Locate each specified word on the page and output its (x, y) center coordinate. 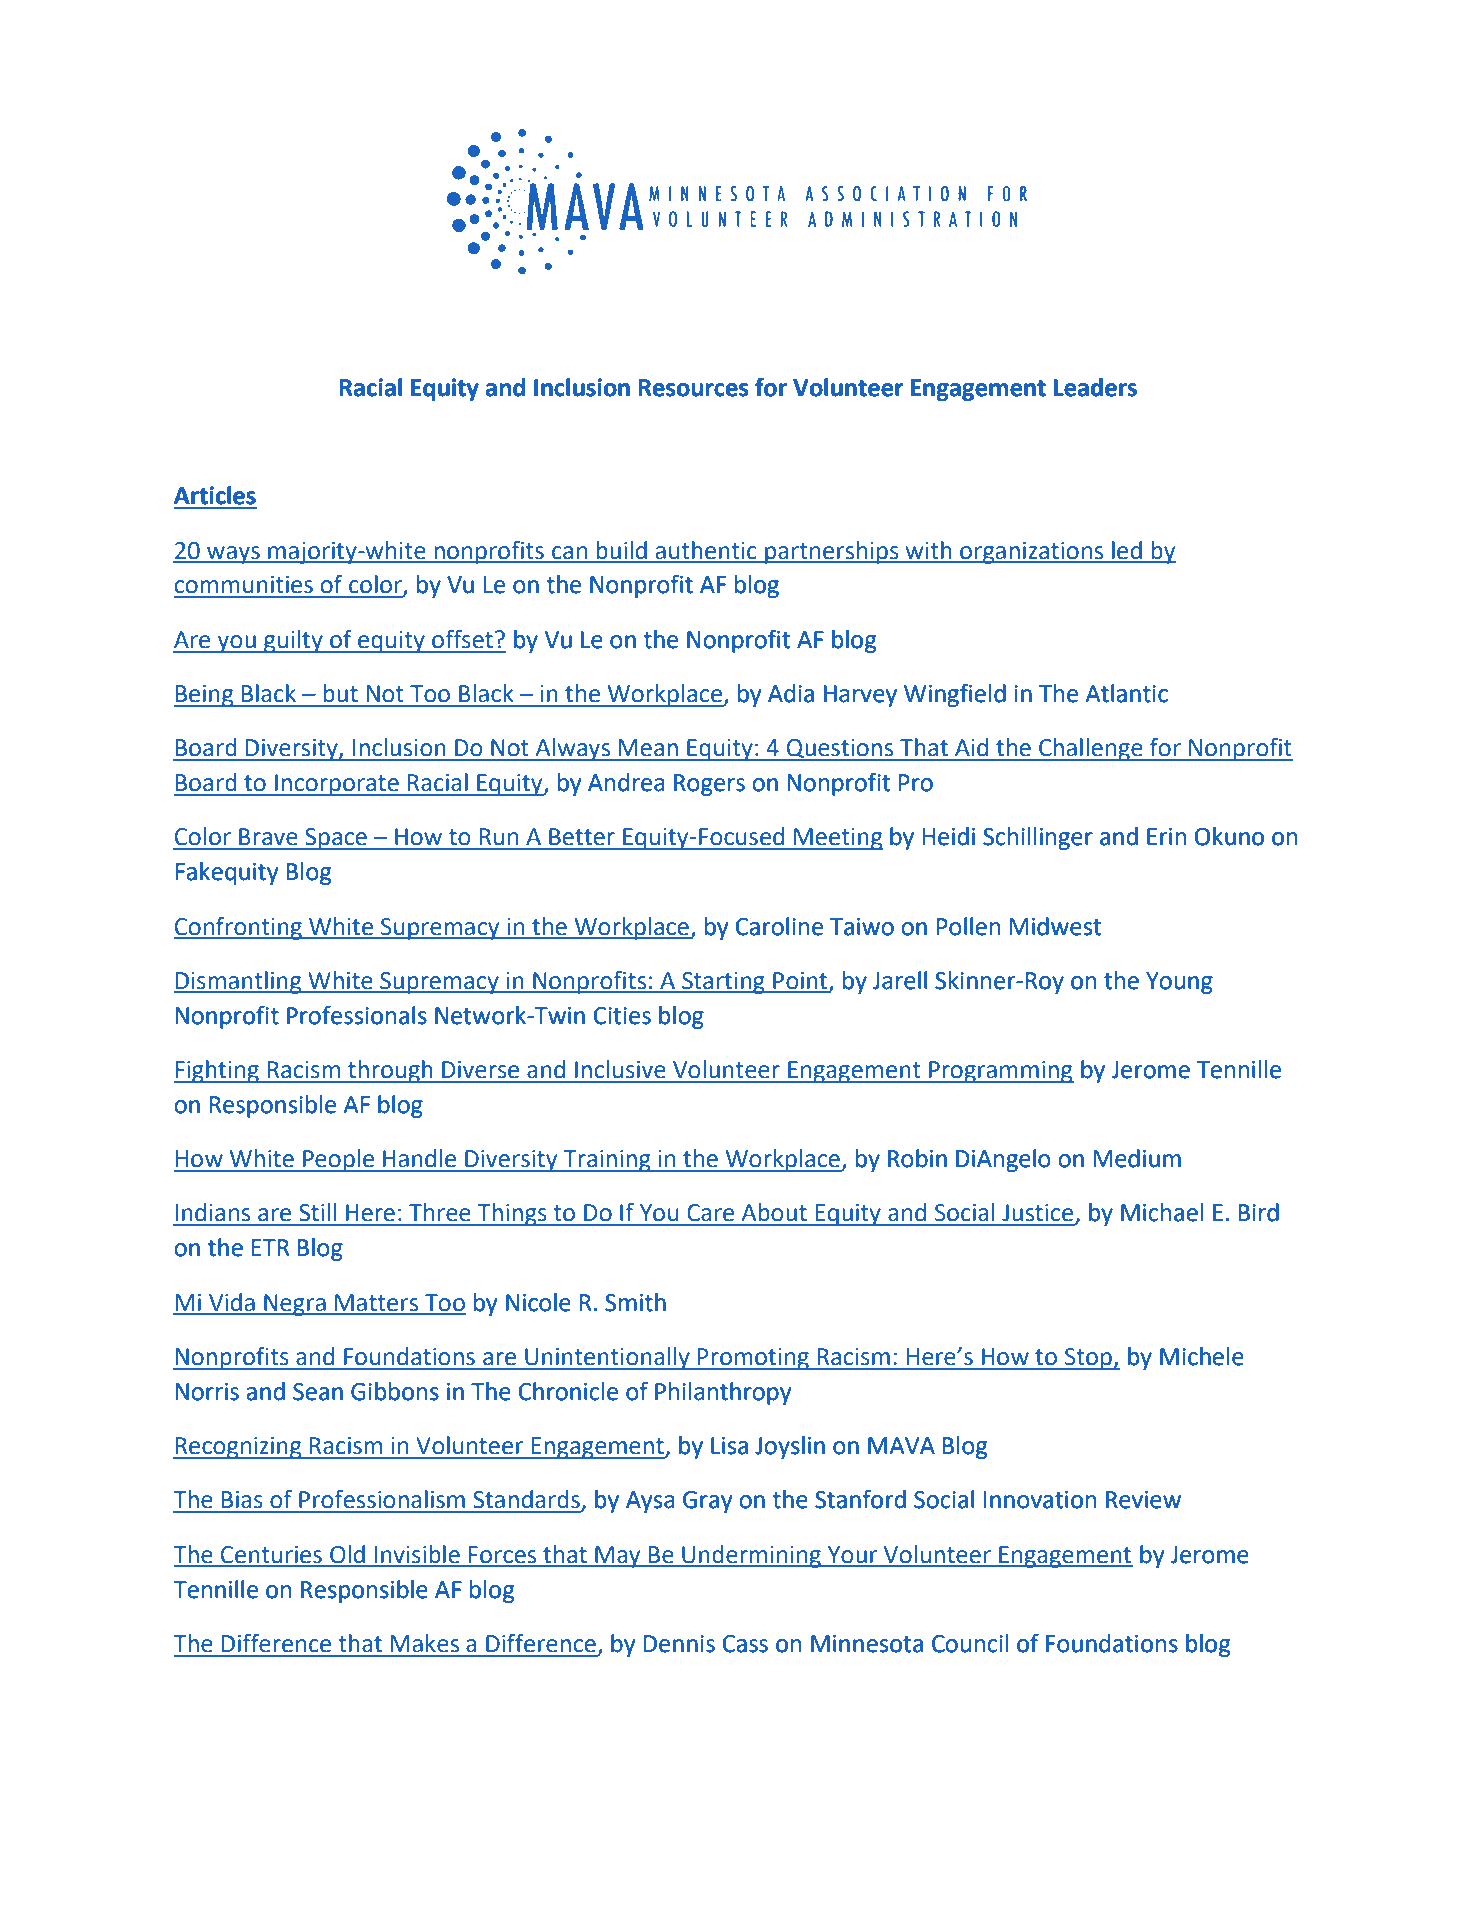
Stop (1089, 1359)
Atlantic (1126, 693)
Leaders (1095, 387)
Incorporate (337, 785)
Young (1179, 983)
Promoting (753, 1359)
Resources (693, 388)
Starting (723, 983)
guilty (293, 641)
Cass (745, 1644)
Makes (425, 1643)
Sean (318, 1392)
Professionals (357, 1015)
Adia (791, 693)
